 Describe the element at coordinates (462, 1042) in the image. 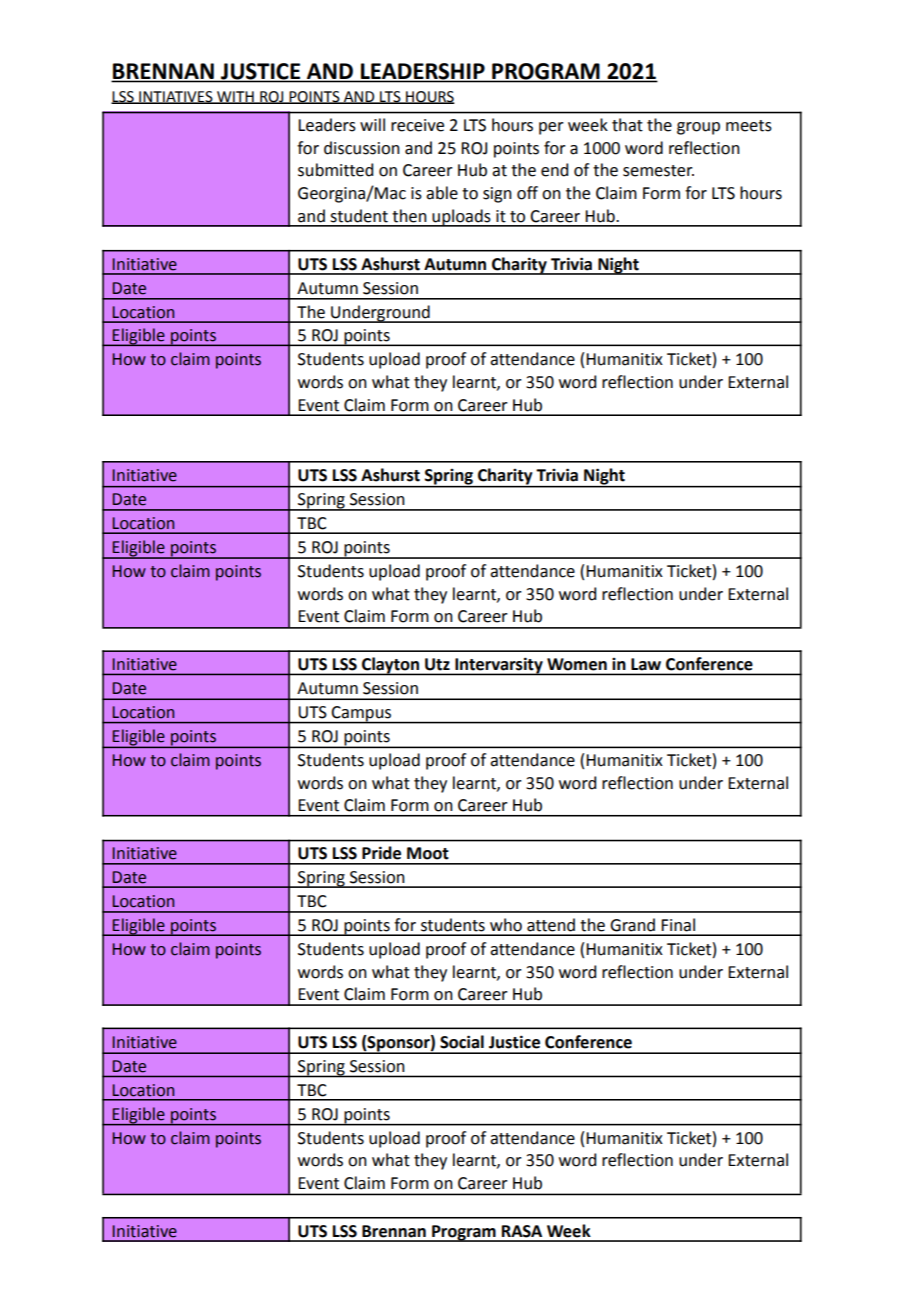

I see `Social` at that location.
